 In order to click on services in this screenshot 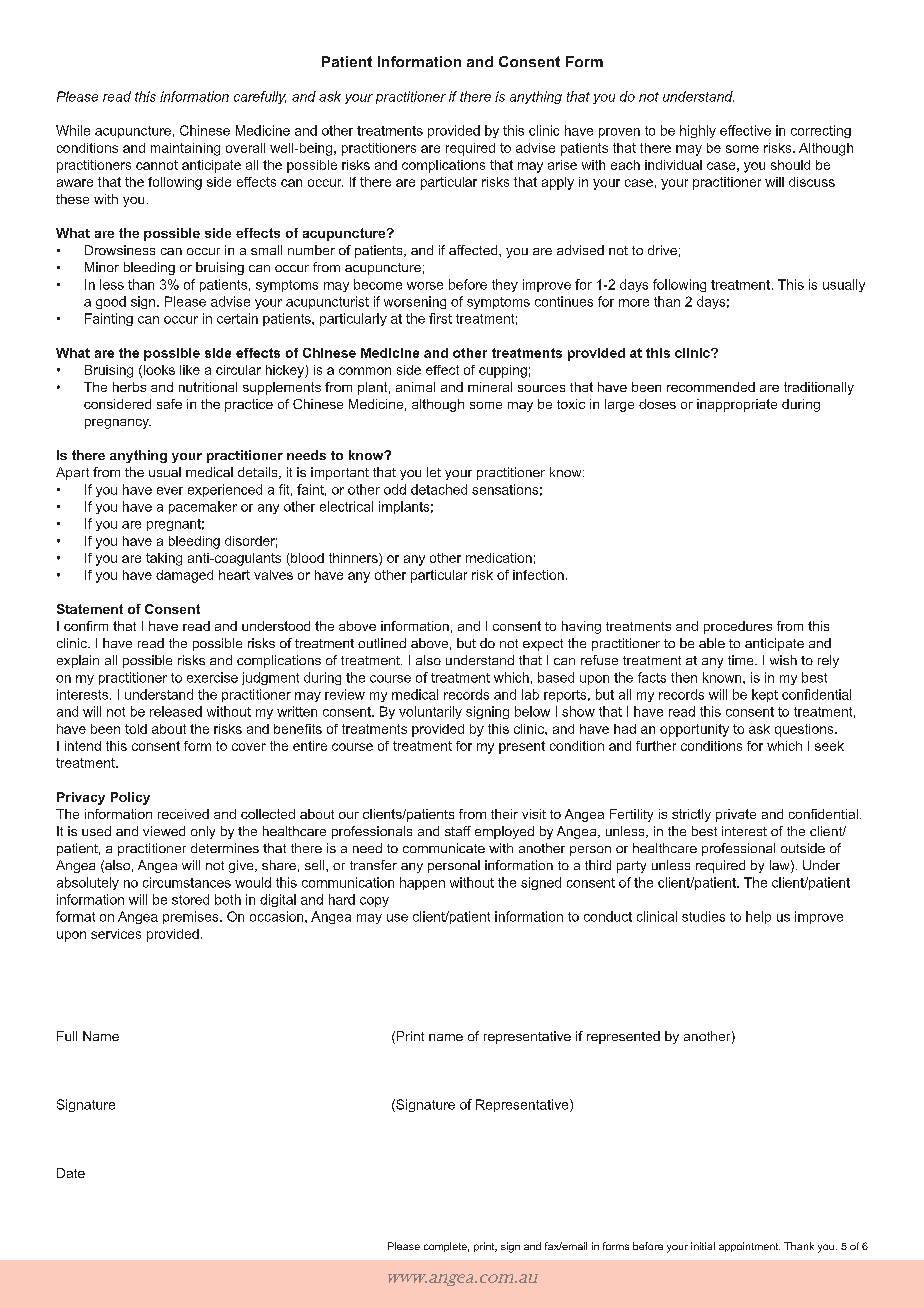, I will do `click(116, 934)`.
